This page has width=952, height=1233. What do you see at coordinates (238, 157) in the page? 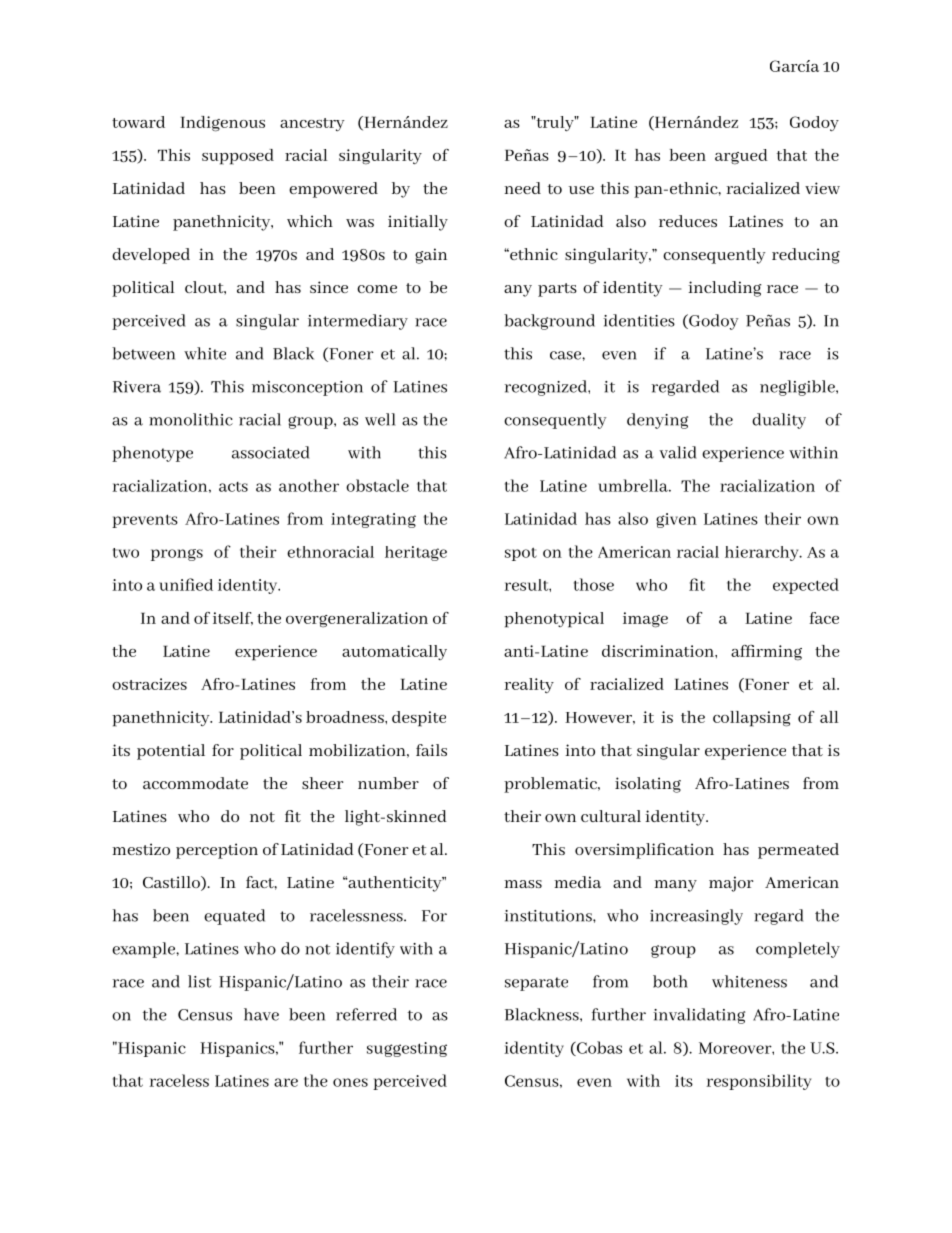
I see `supposed` at bounding box center [238, 157].
